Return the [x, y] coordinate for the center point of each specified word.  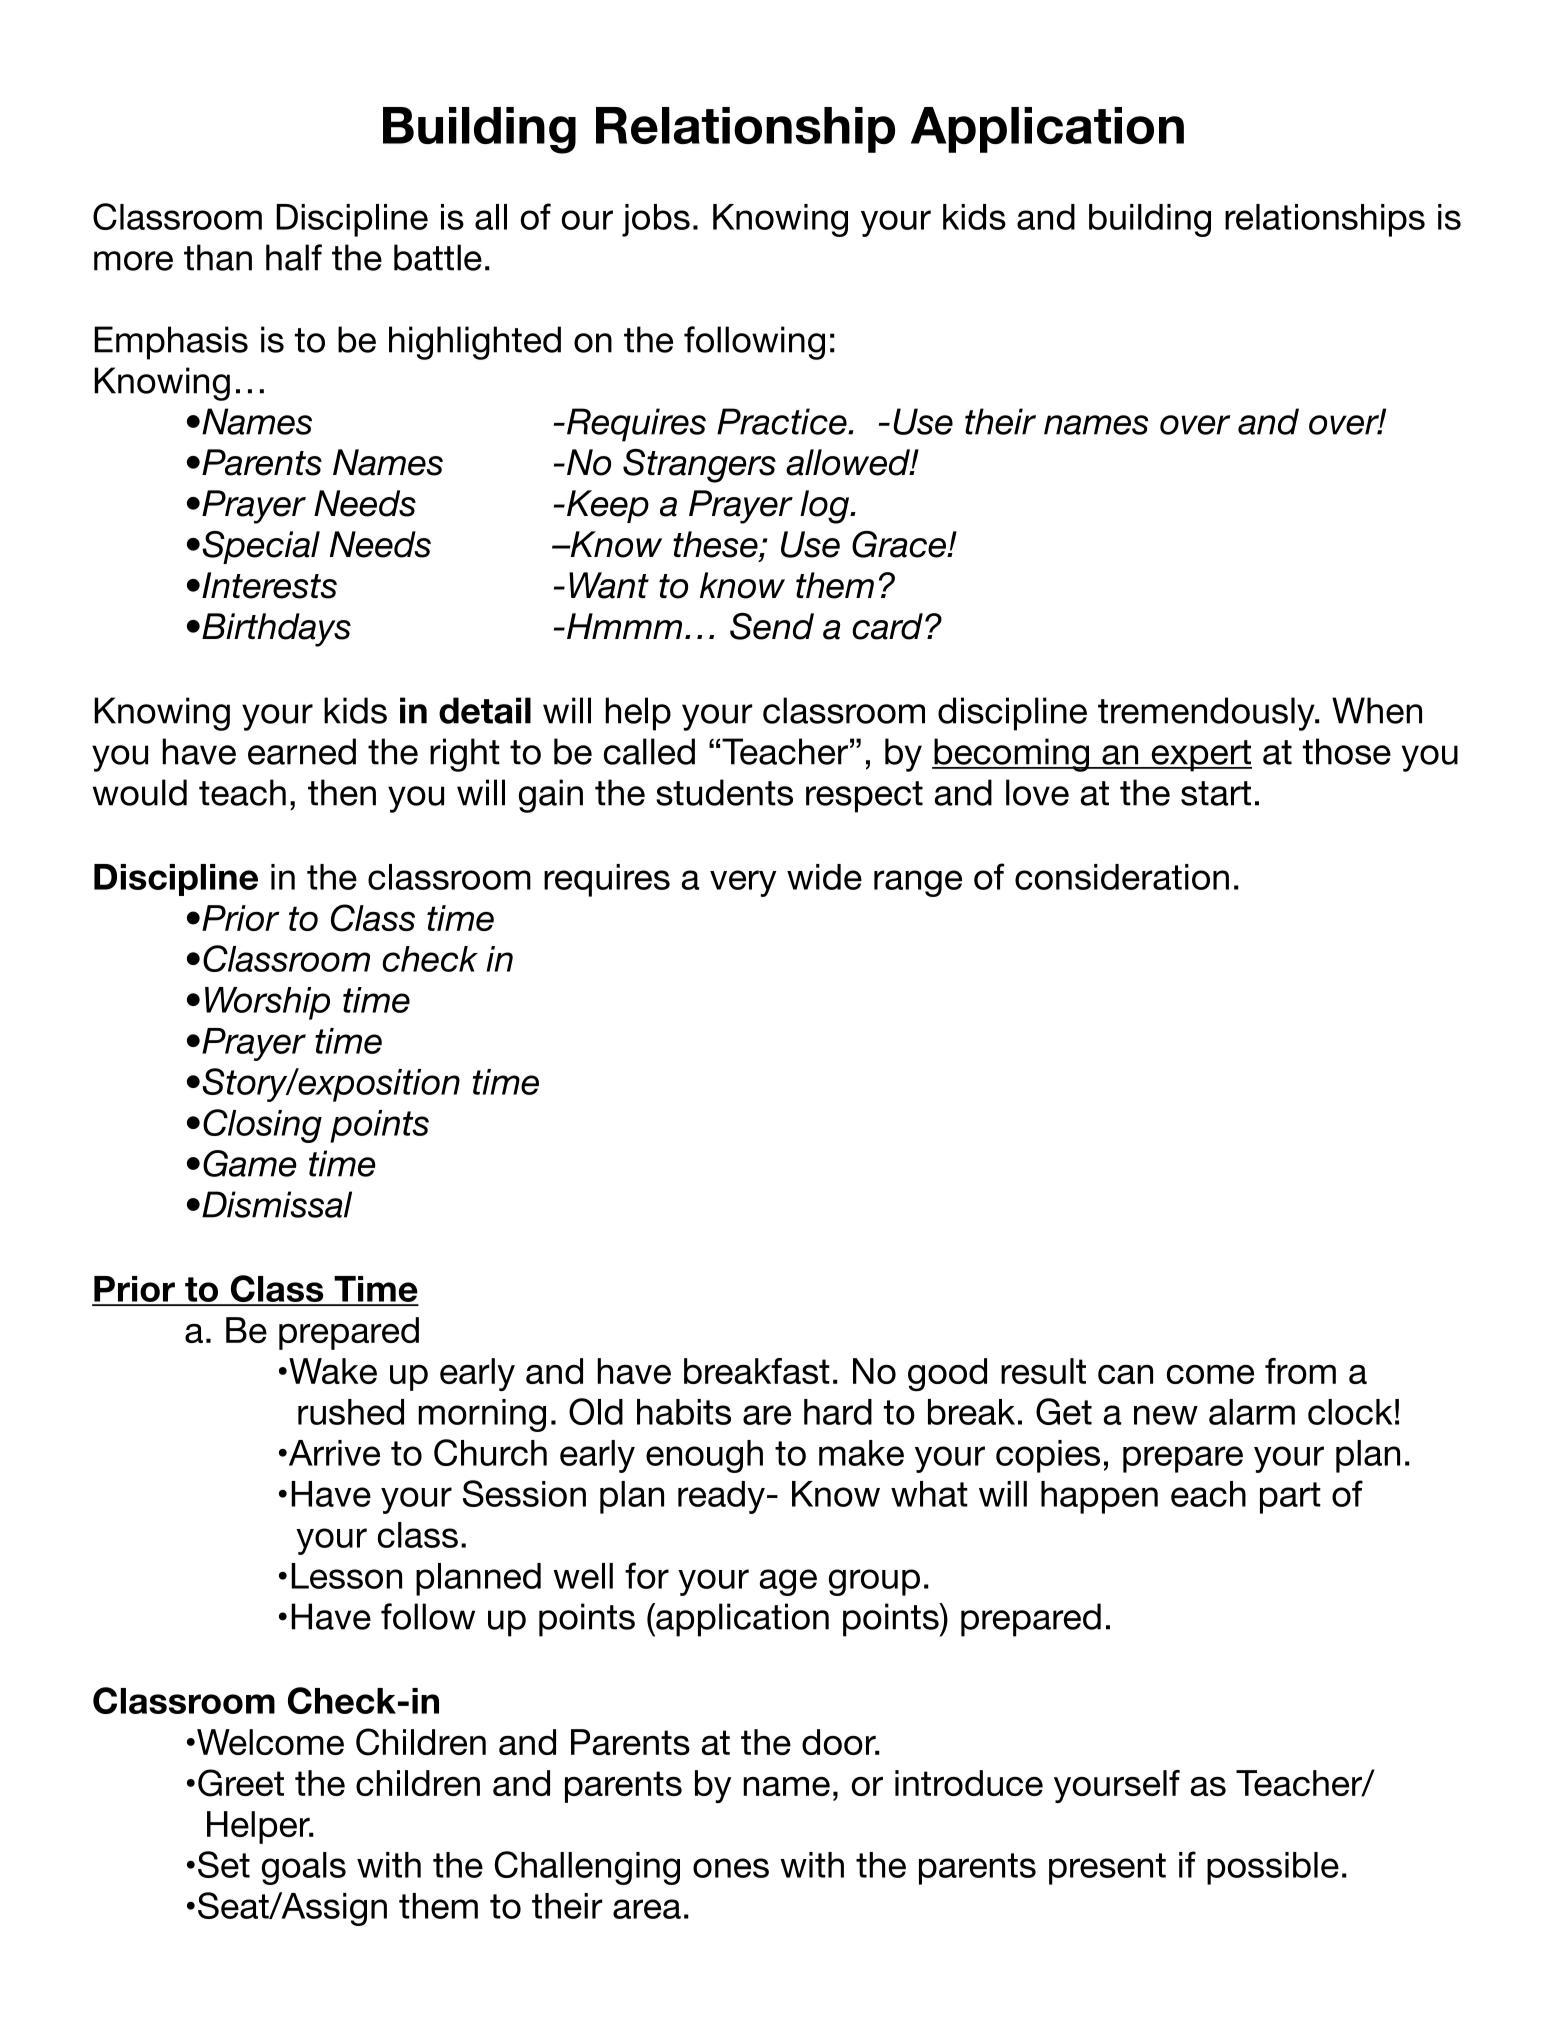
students [724, 792]
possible [1273, 1868]
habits [684, 1412]
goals [304, 1868]
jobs [656, 220]
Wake [333, 1371]
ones [731, 1868]
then [342, 792]
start [1216, 793]
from [1300, 1371]
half [294, 257]
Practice [783, 421]
